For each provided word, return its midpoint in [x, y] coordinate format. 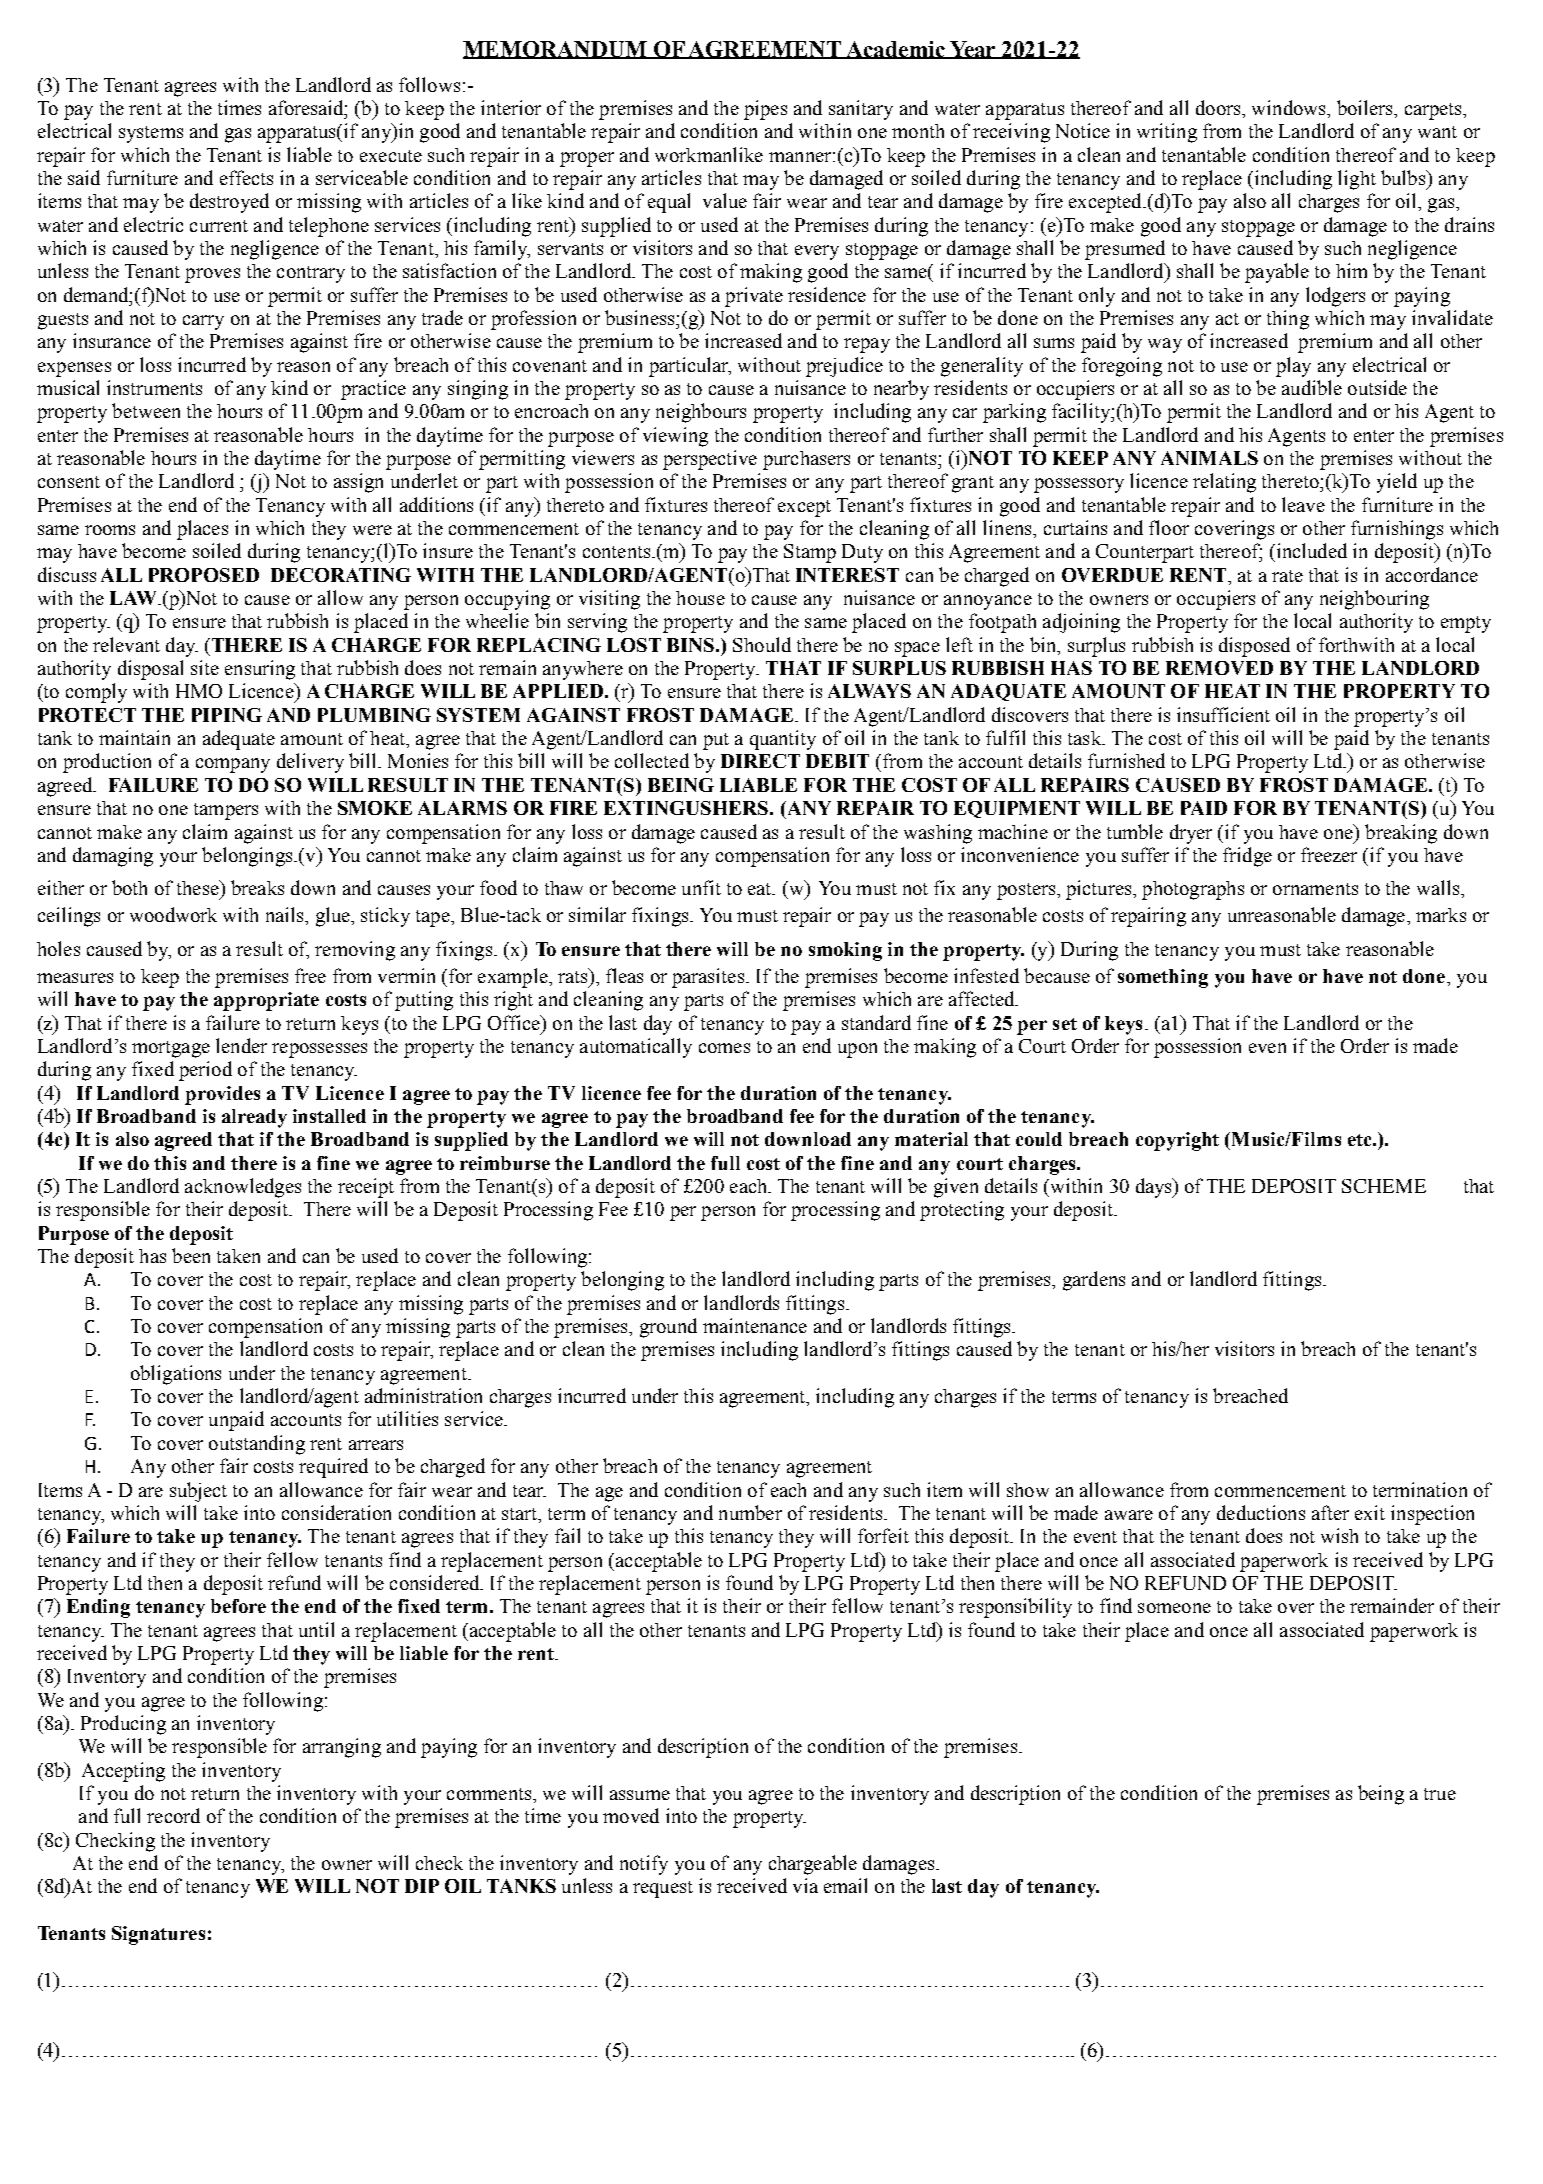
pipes [765, 110]
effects [246, 177]
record [173, 1815]
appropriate [266, 1001]
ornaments [1315, 889]
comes [724, 1048]
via [805, 1885]
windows [1290, 107]
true [1440, 1794]
